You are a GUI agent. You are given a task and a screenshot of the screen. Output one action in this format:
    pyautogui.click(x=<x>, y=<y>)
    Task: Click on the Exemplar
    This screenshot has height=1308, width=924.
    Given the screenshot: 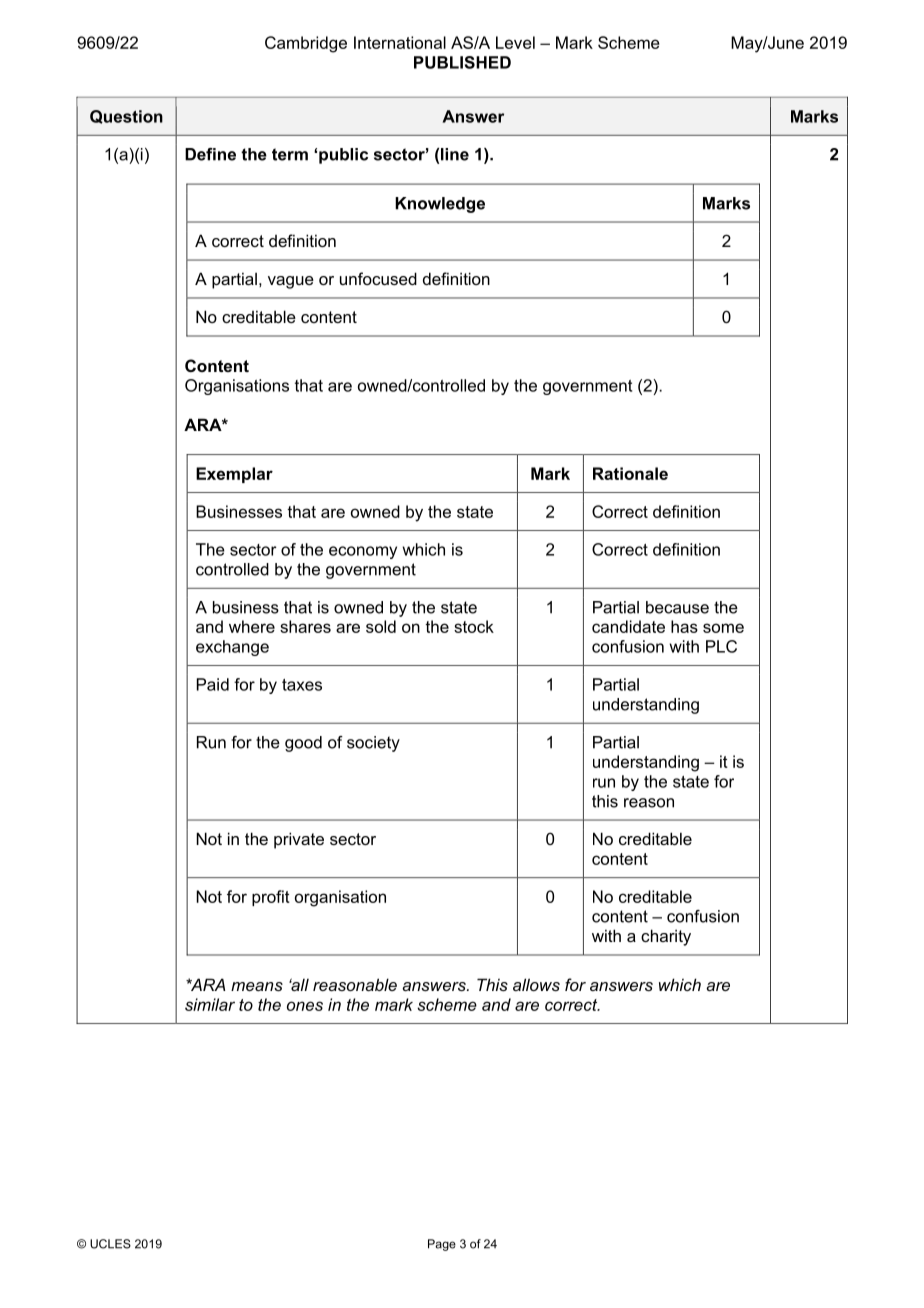 What is the action you would take?
    pyautogui.click(x=234, y=475)
